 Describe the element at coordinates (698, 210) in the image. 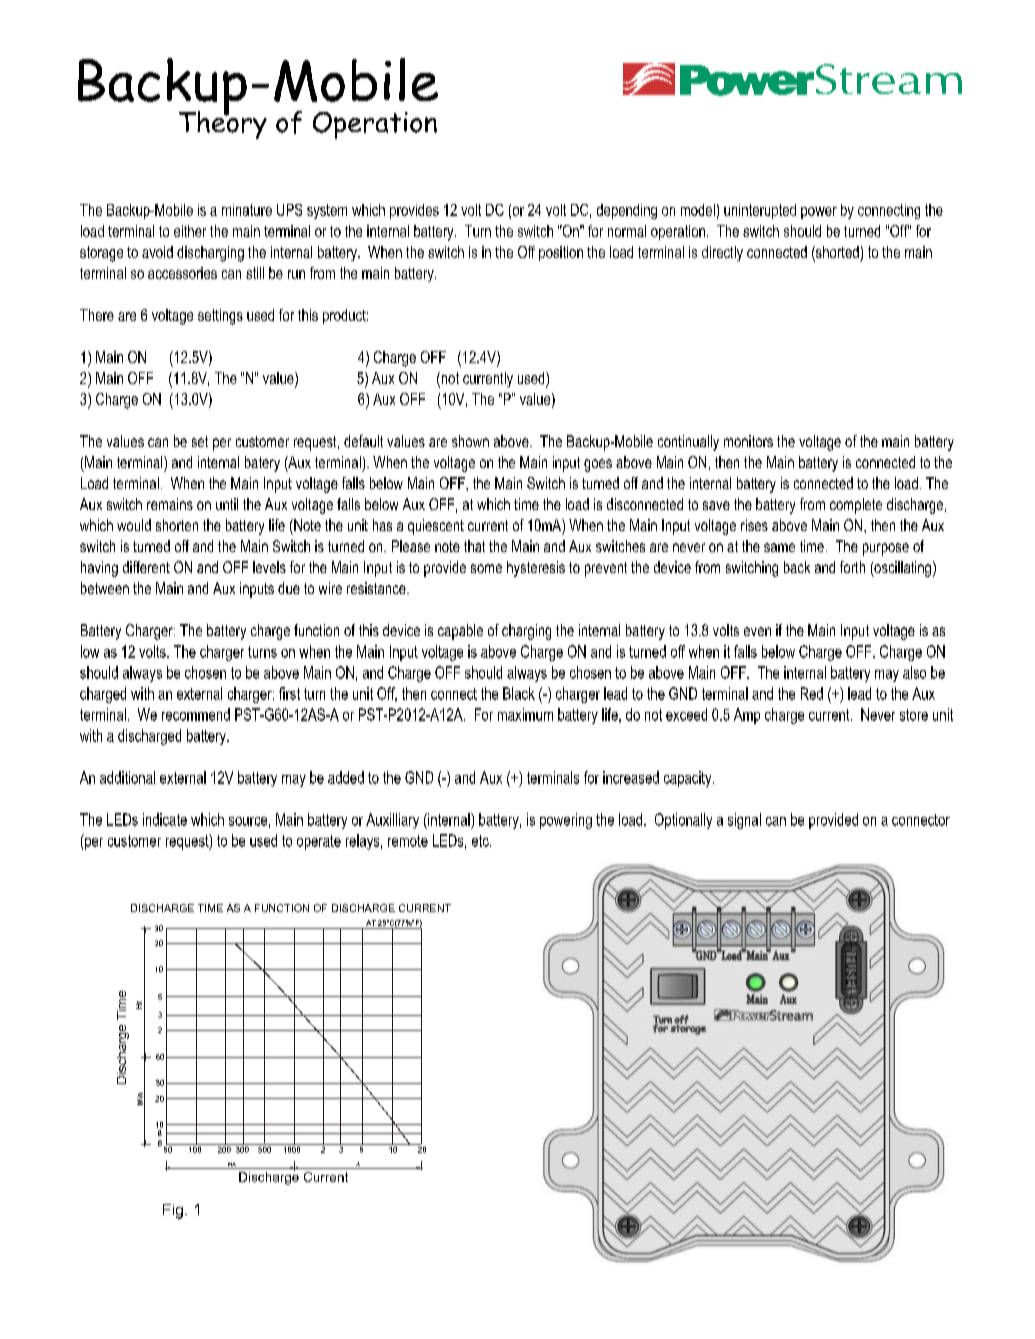

I see `model` at that location.
